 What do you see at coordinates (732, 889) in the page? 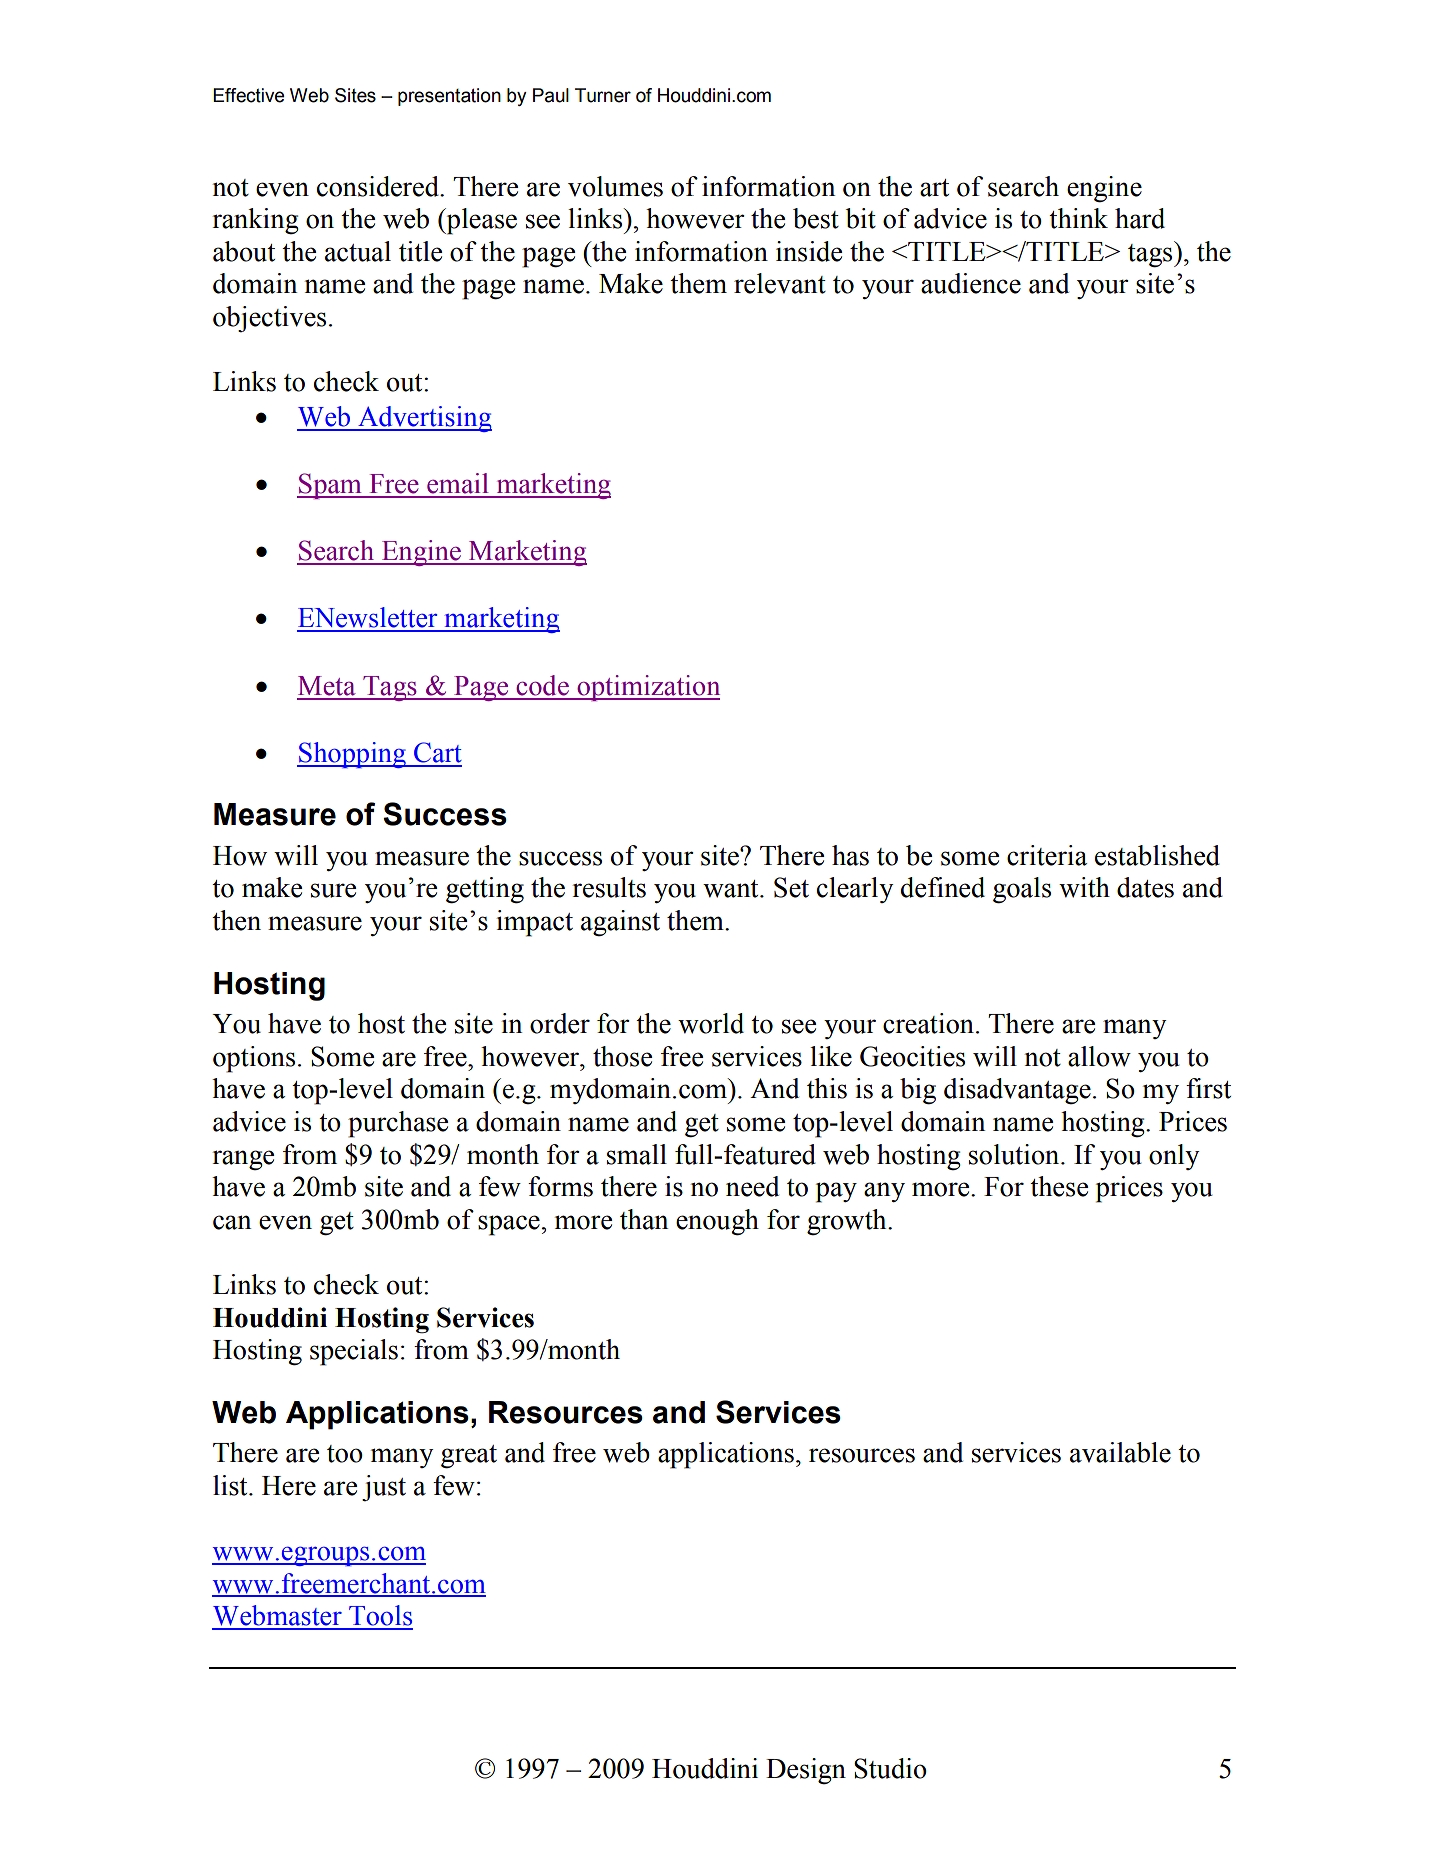
I see `want` at bounding box center [732, 889].
